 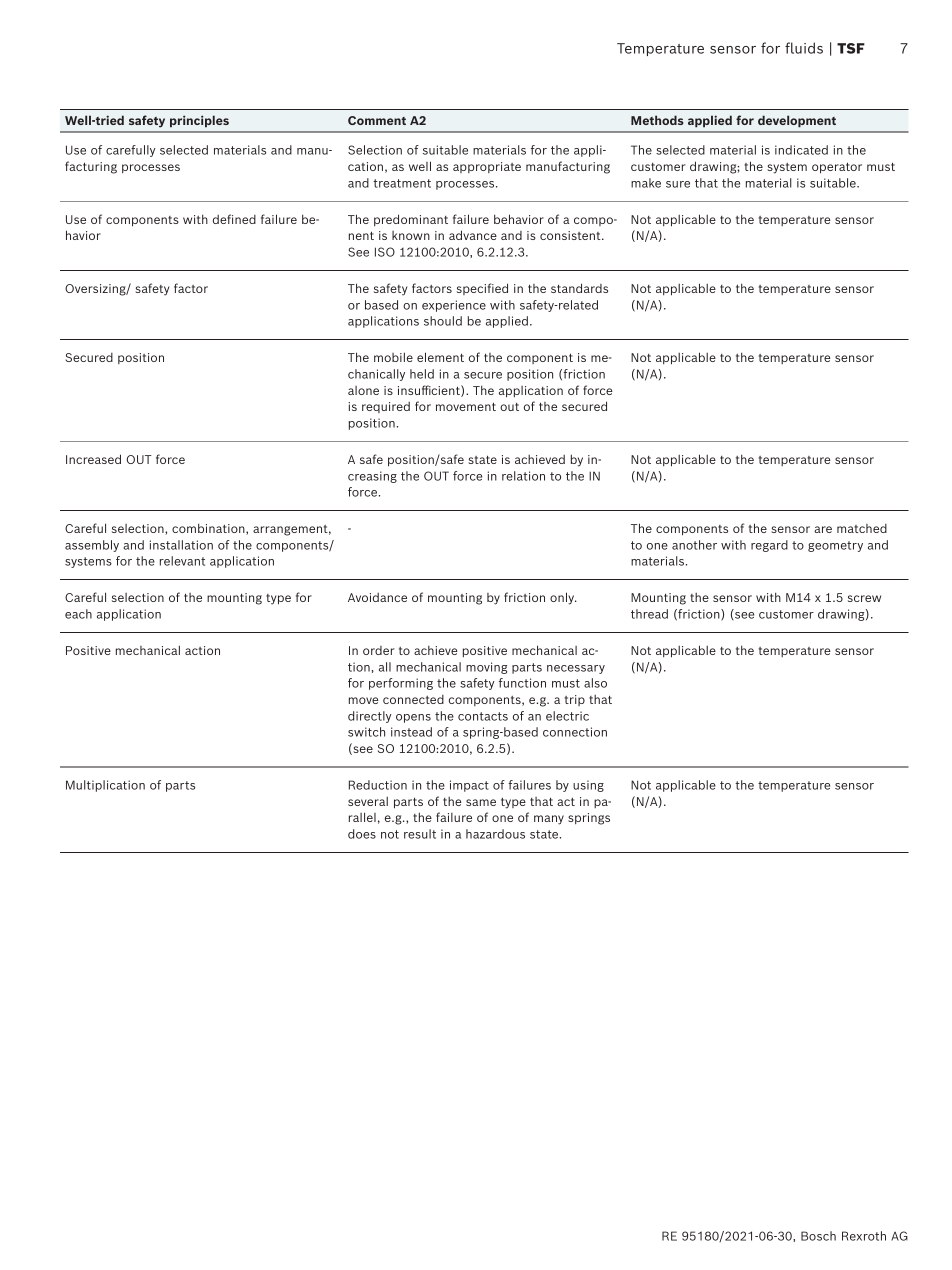 I want to click on principles, so click(x=199, y=121).
